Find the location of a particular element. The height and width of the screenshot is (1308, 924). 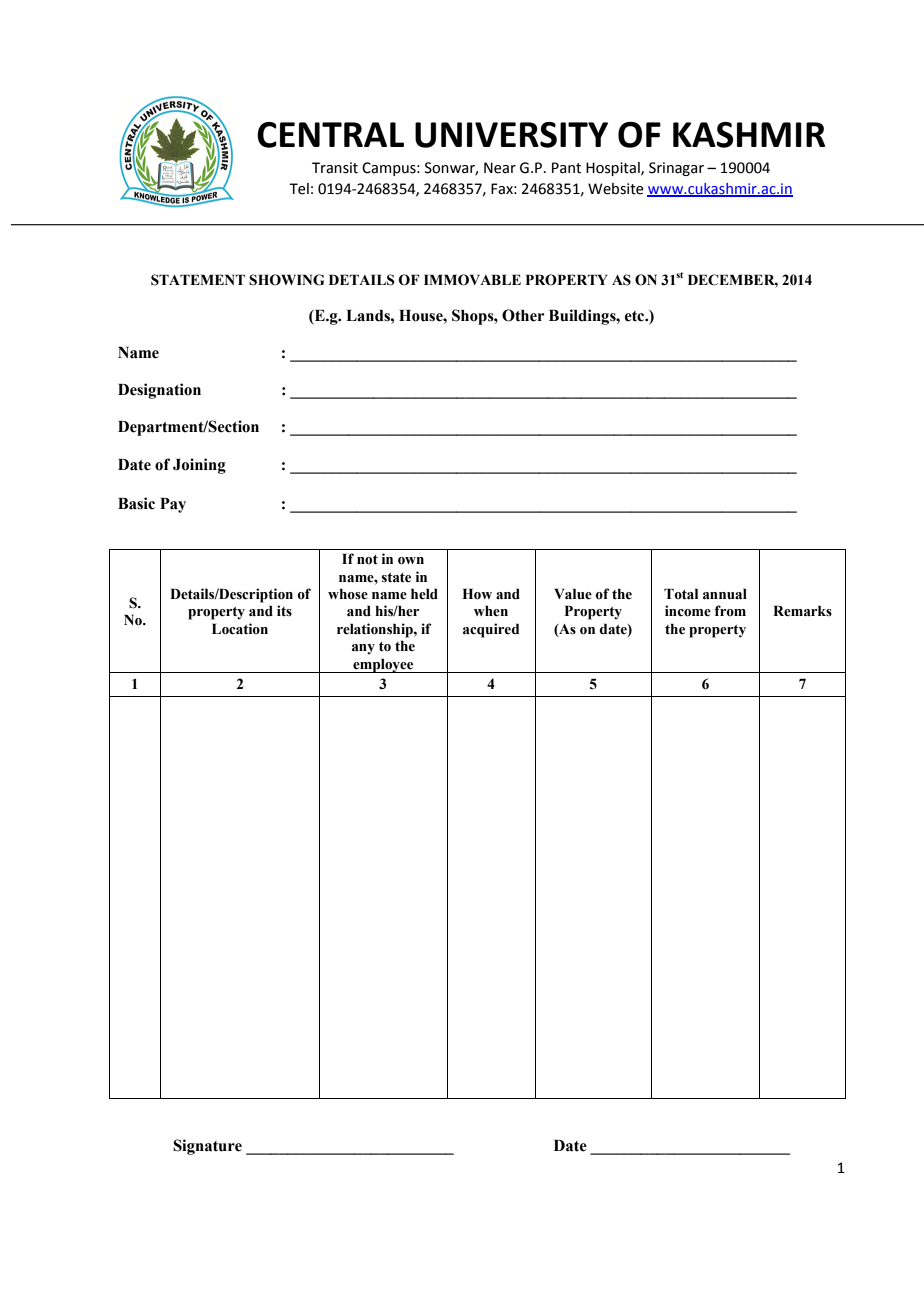

Pay is located at coordinates (173, 505).
